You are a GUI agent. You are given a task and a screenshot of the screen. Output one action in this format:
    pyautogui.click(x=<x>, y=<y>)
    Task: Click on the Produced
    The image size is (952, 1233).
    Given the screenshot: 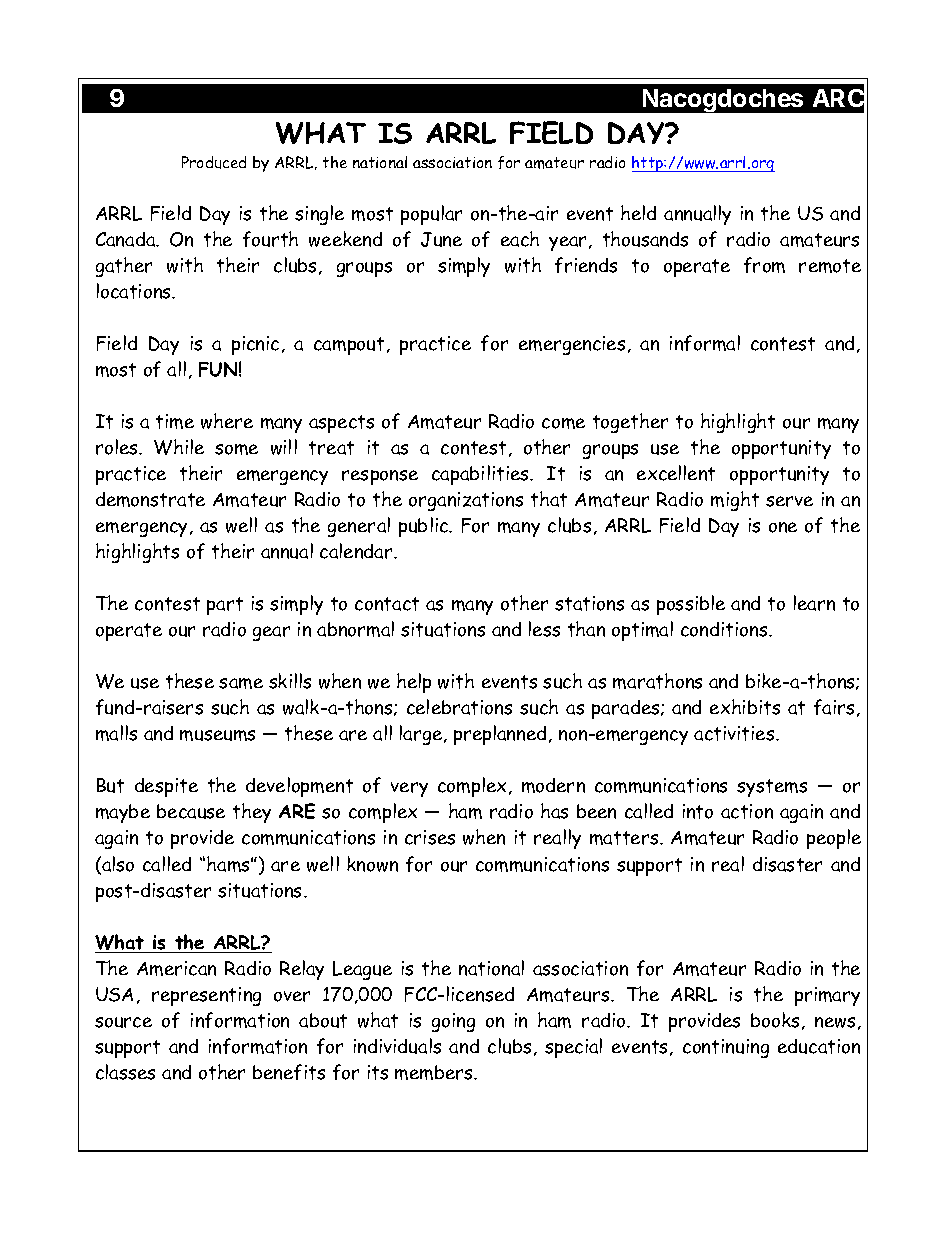 What is the action you would take?
    pyautogui.click(x=214, y=162)
